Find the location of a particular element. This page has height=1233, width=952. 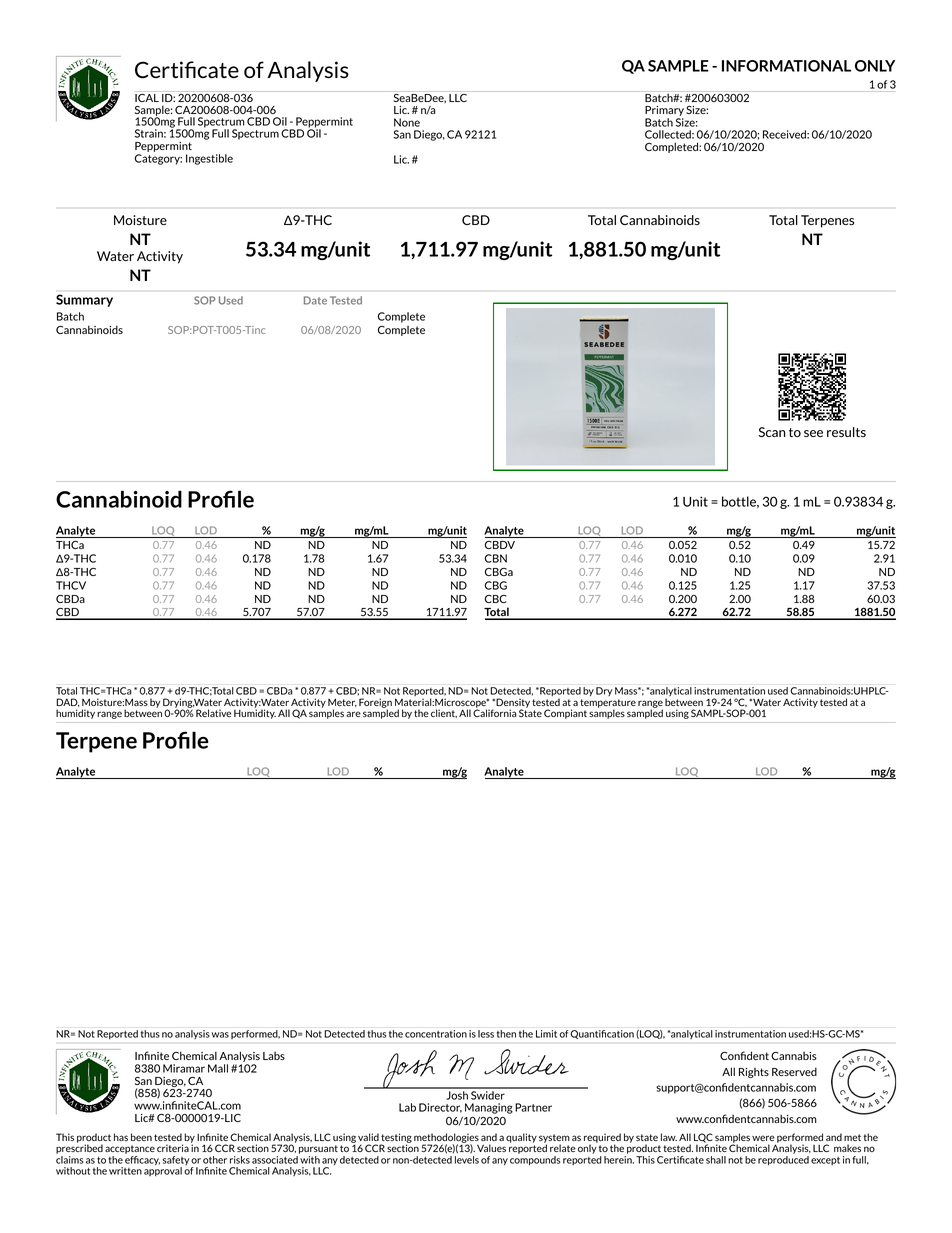

None is located at coordinates (407, 122).
